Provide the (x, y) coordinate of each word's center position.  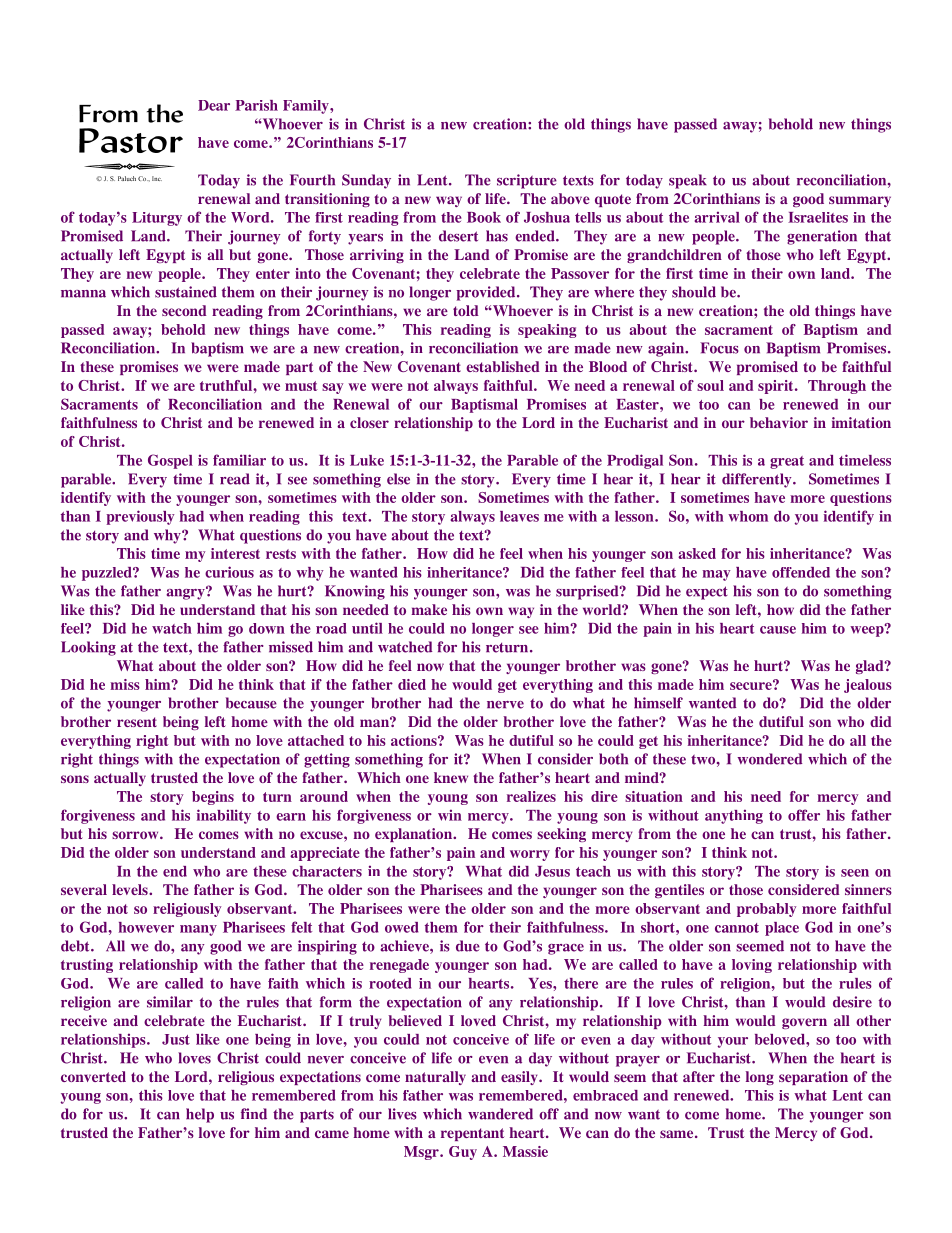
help (200, 1115)
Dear (214, 105)
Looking (88, 648)
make (429, 609)
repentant (472, 1134)
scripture (527, 181)
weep (868, 630)
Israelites (818, 217)
